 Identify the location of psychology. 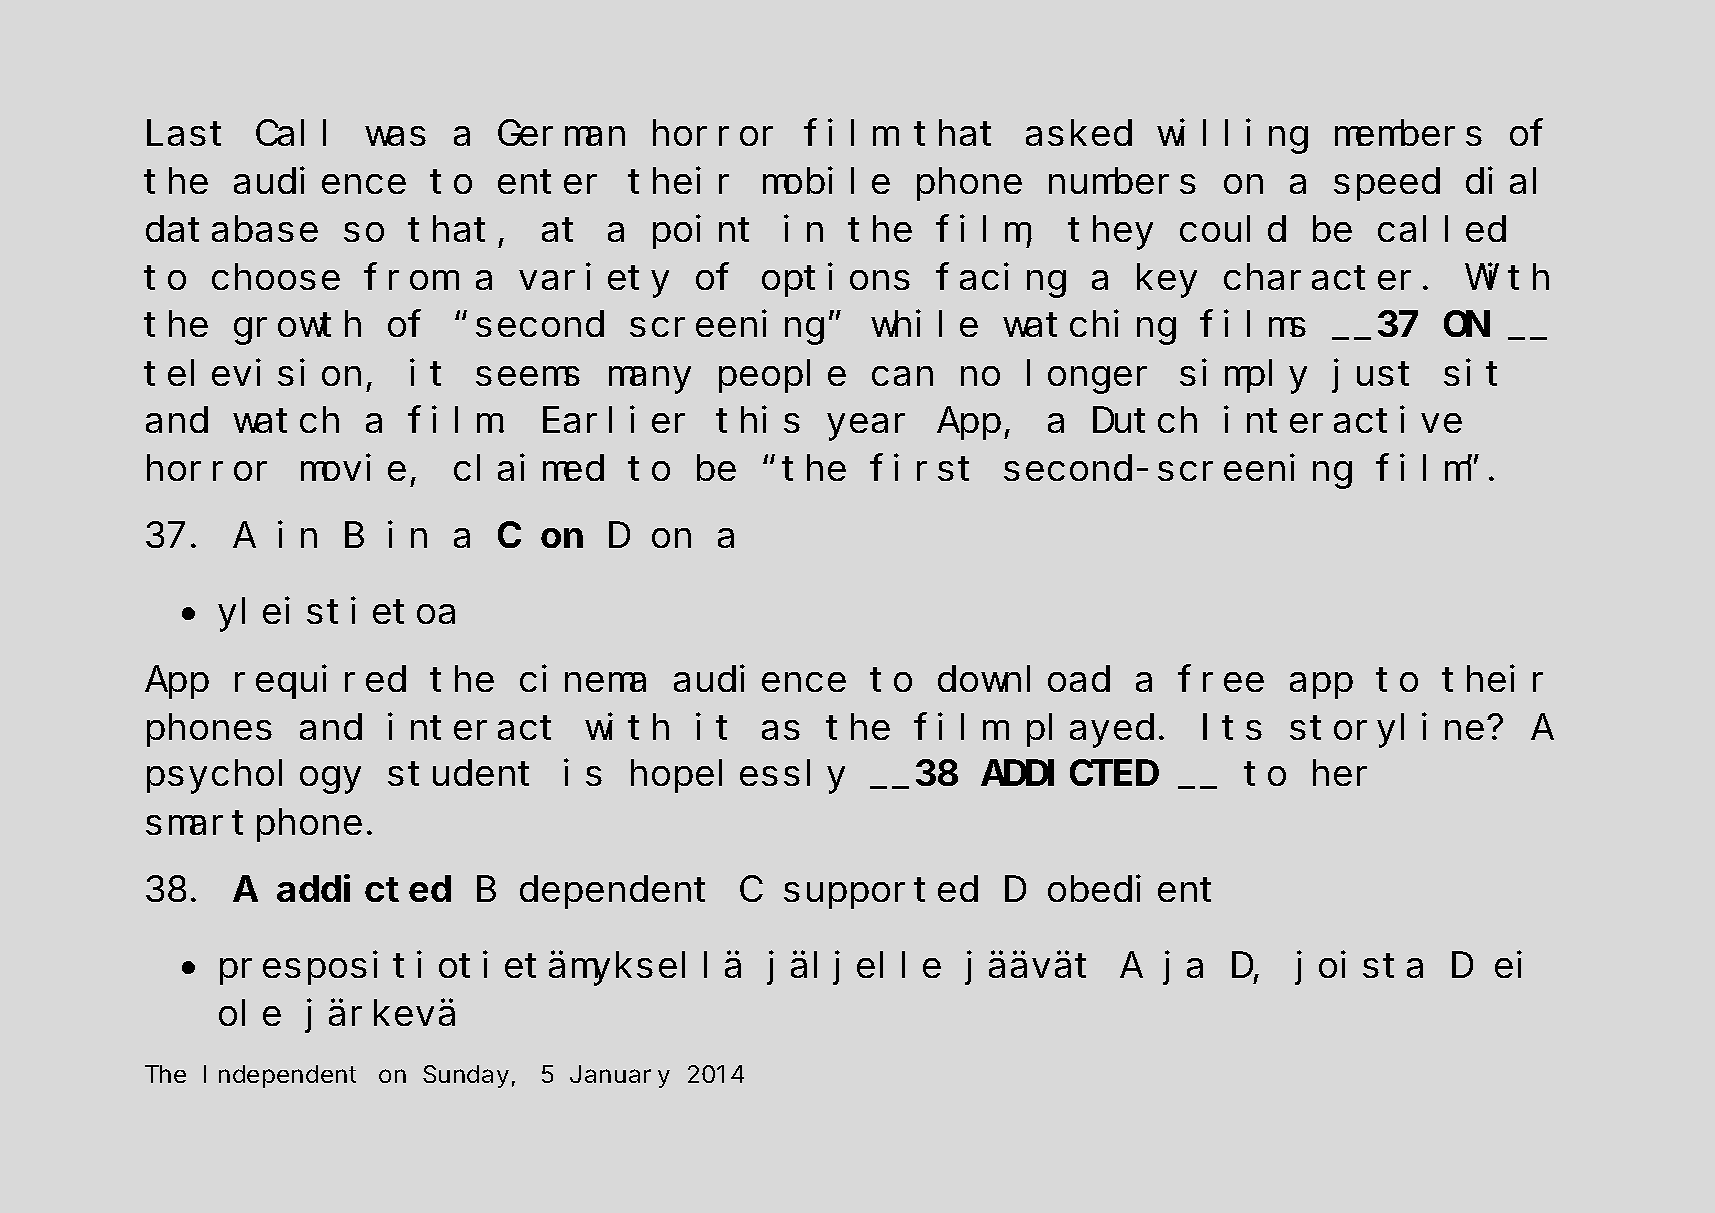
(254, 777).
